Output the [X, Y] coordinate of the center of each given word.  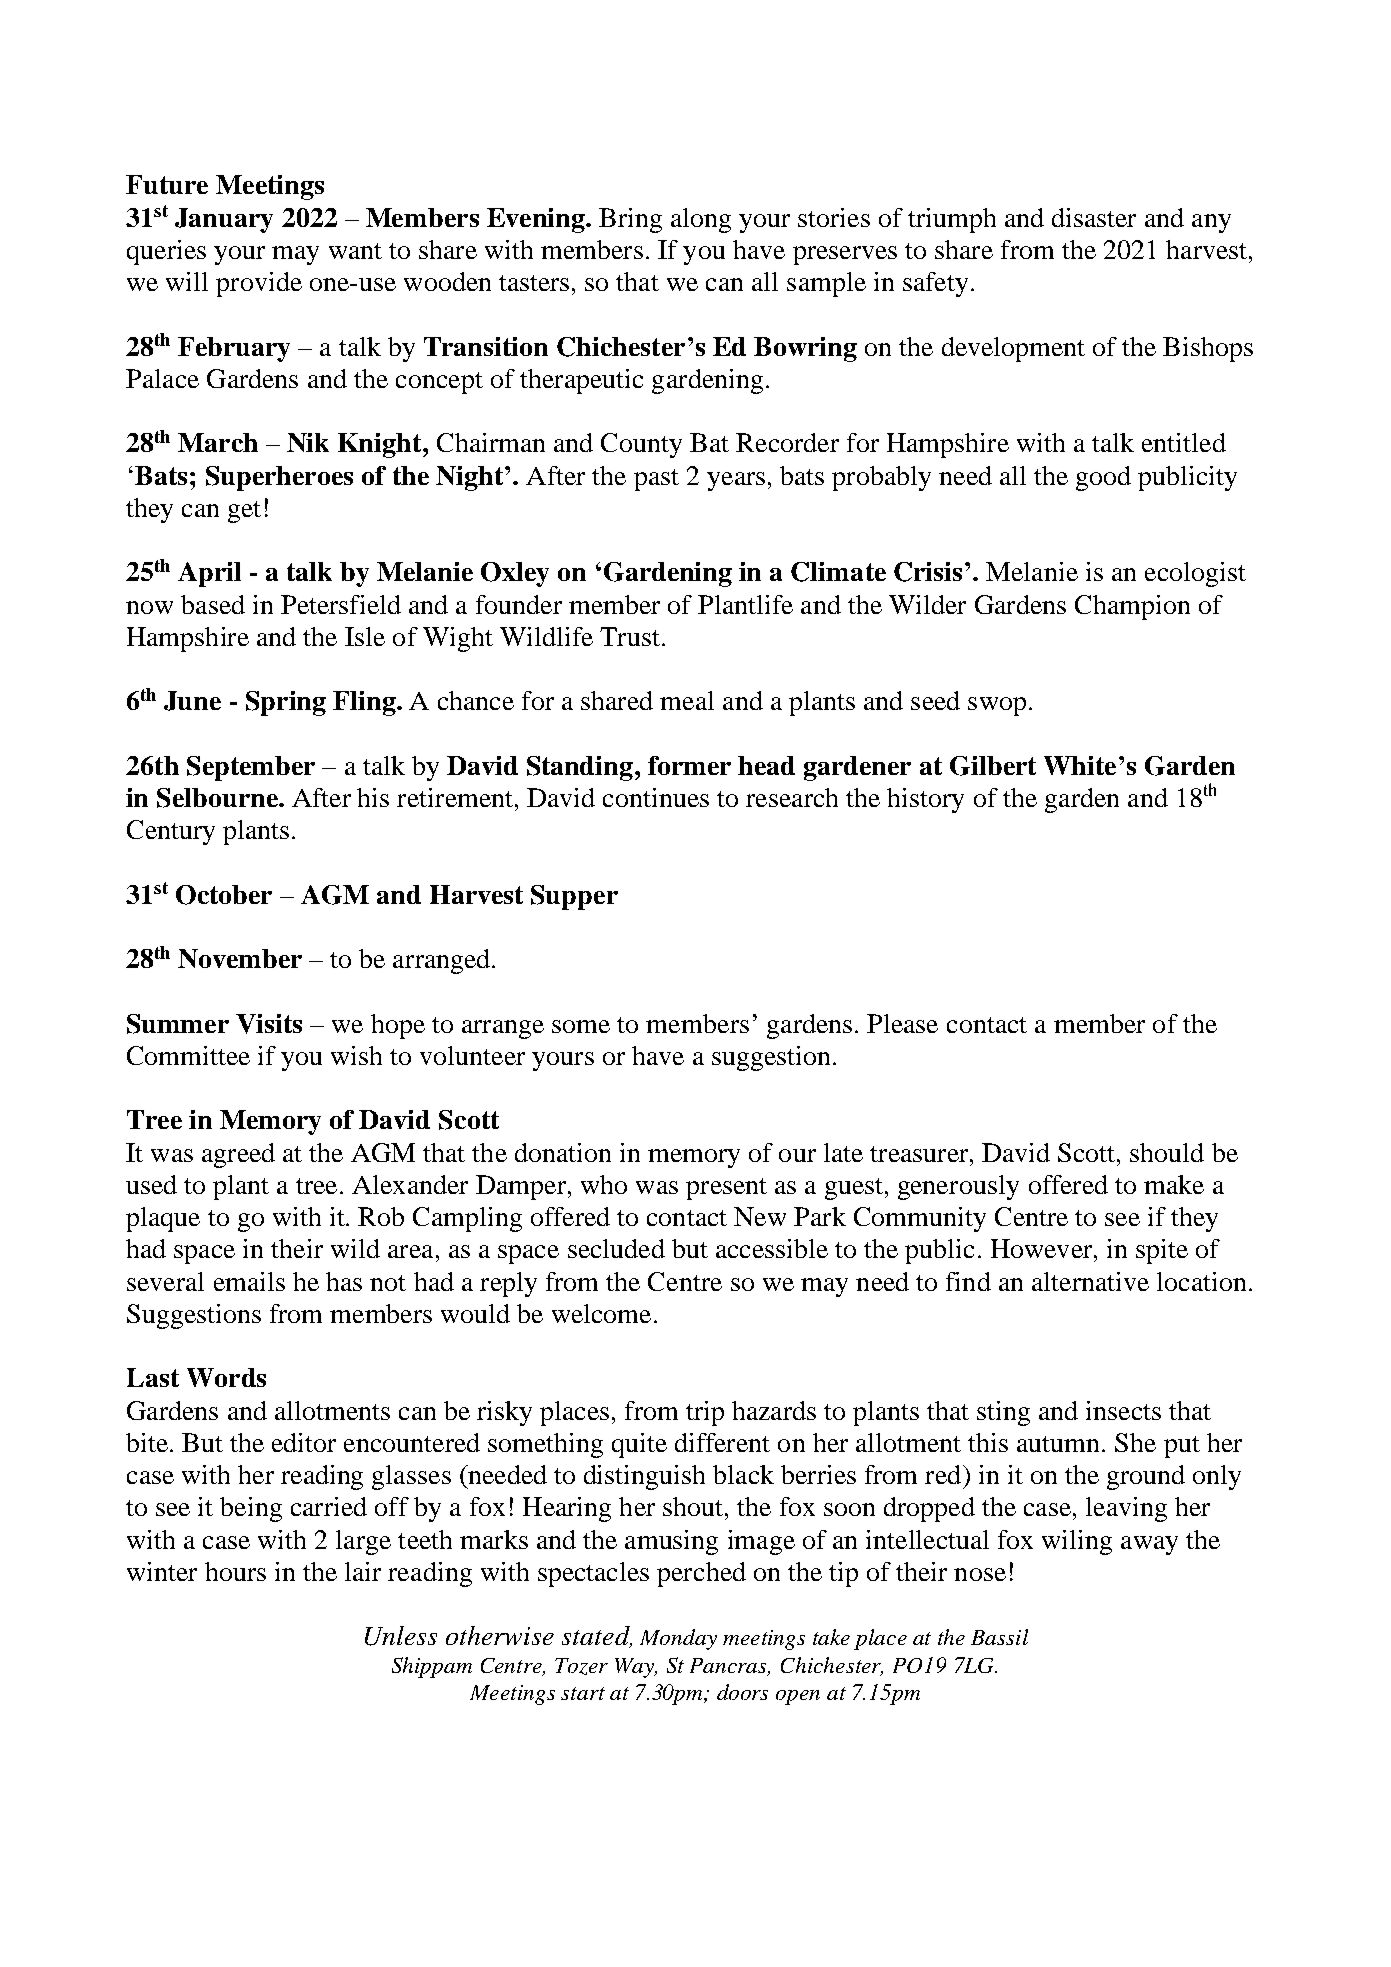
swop [997, 706]
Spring [286, 703]
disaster [1094, 217]
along [701, 220]
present [726, 1189]
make [1174, 1184]
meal [687, 700]
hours [235, 1571]
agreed [238, 1155]
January [224, 220]
